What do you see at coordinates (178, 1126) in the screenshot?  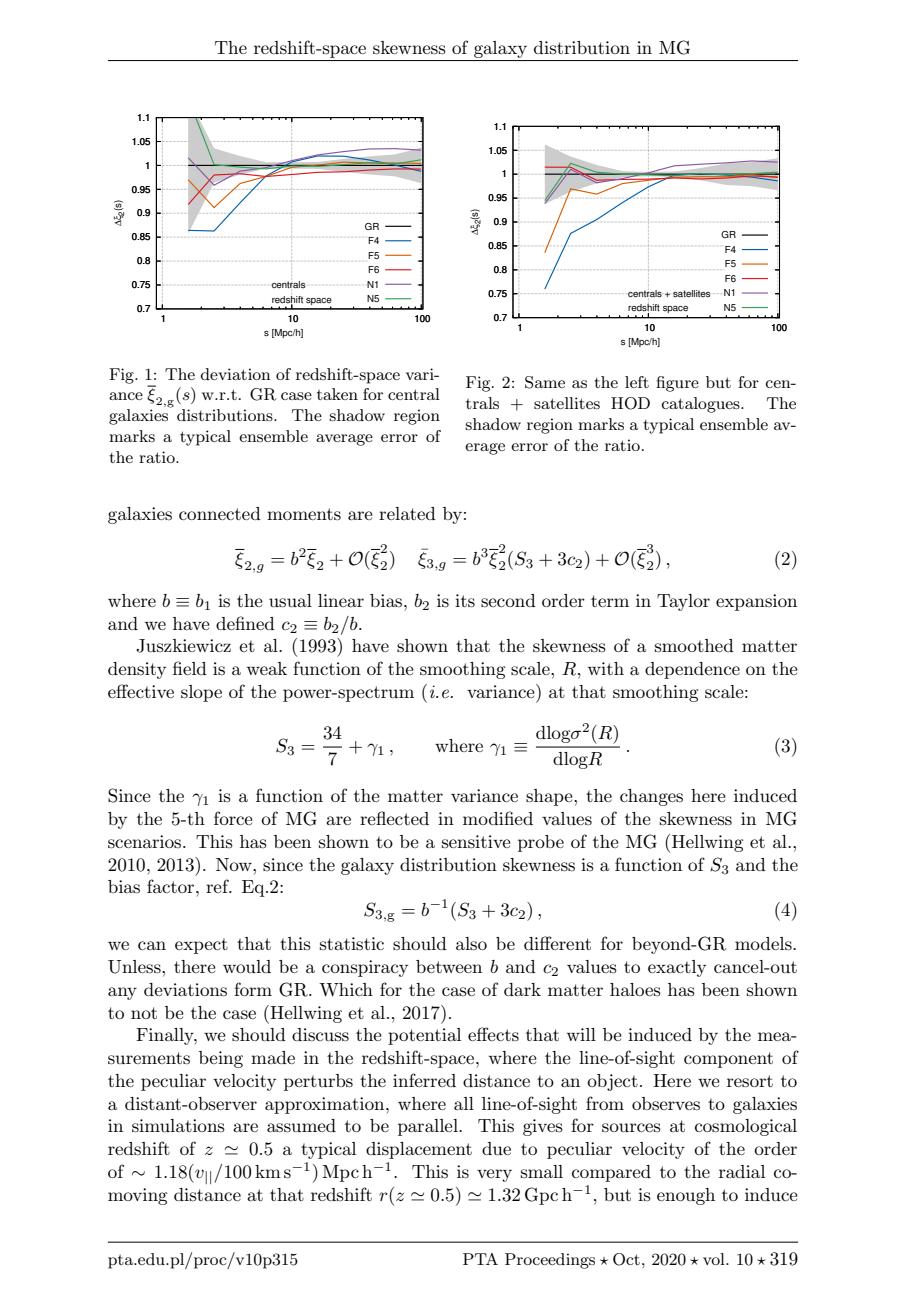 I see `simulations` at bounding box center [178, 1126].
